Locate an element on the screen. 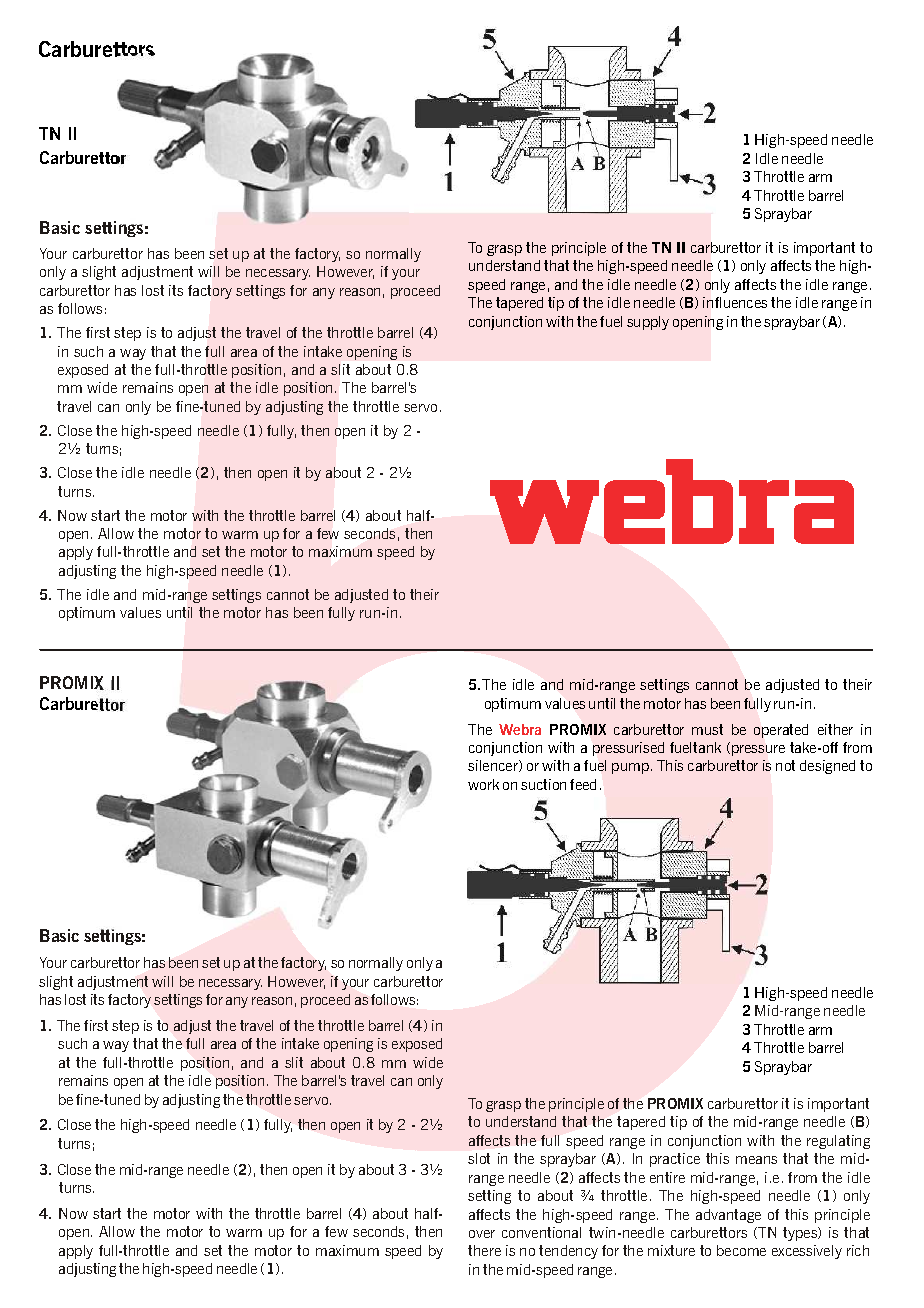 This screenshot has width=924, height=1308. conventional is located at coordinates (541, 1232).
